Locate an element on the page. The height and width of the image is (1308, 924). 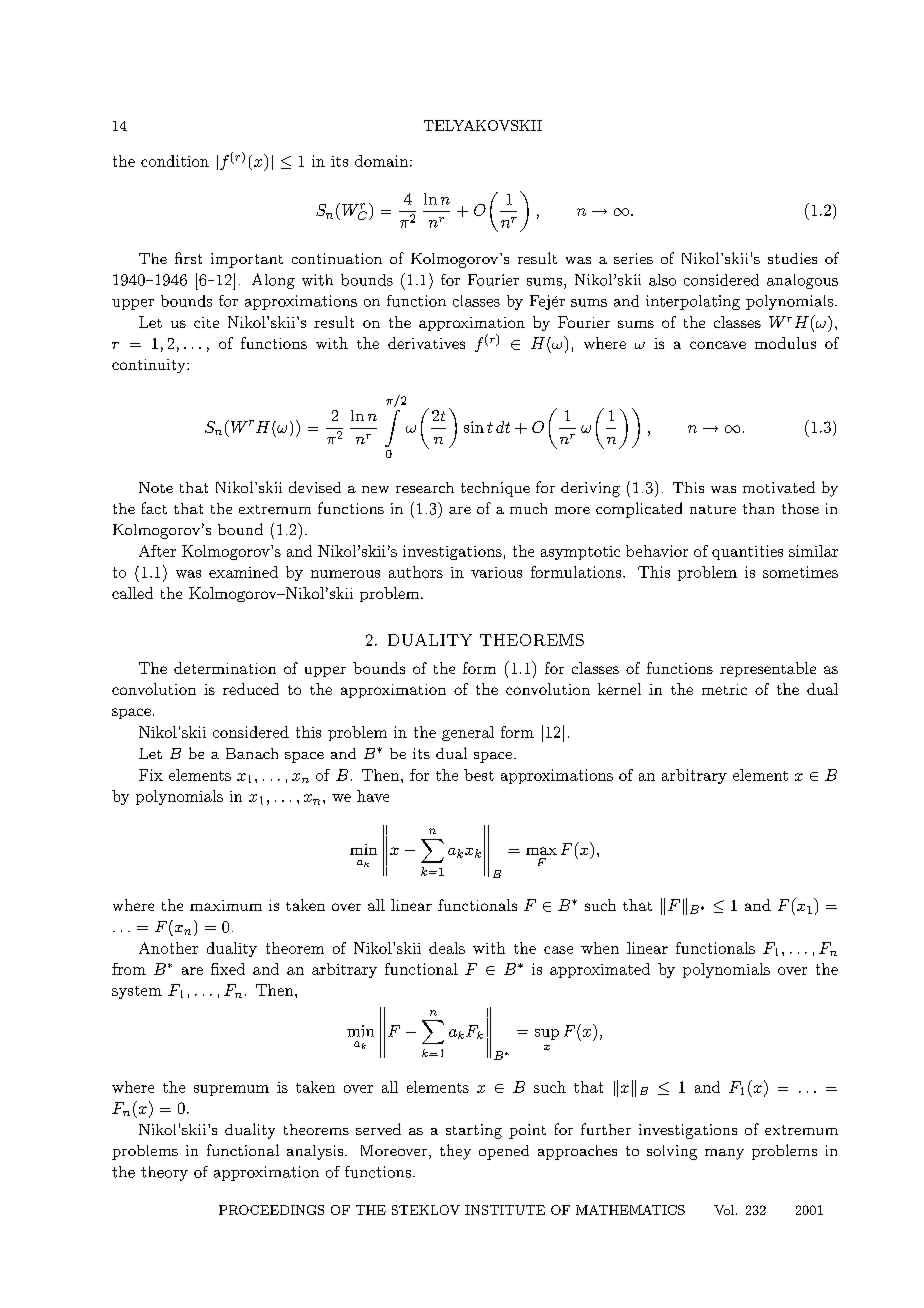
deals is located at coordinates (447, 948).
